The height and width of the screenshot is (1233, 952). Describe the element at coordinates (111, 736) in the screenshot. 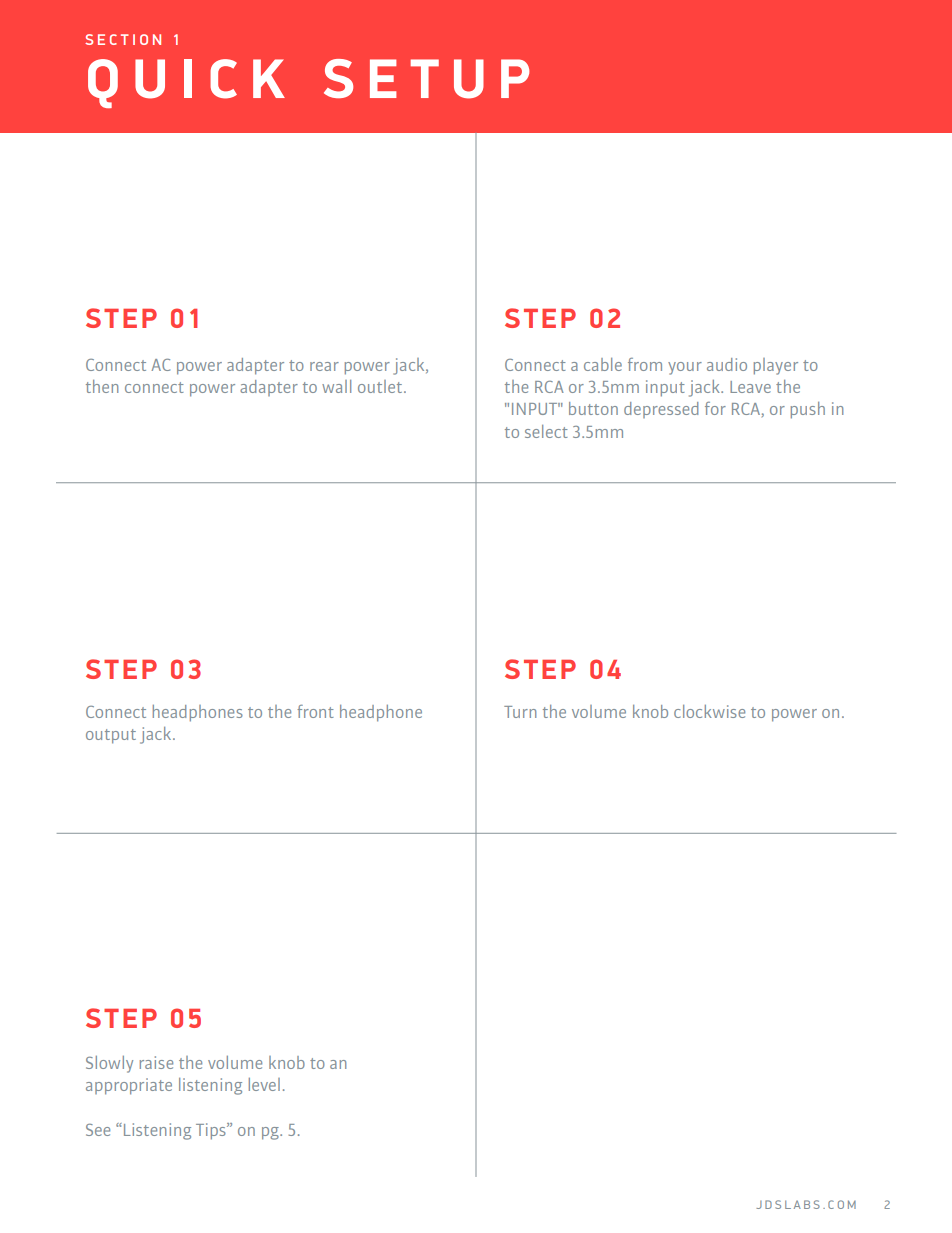

I see `output` at that location.
